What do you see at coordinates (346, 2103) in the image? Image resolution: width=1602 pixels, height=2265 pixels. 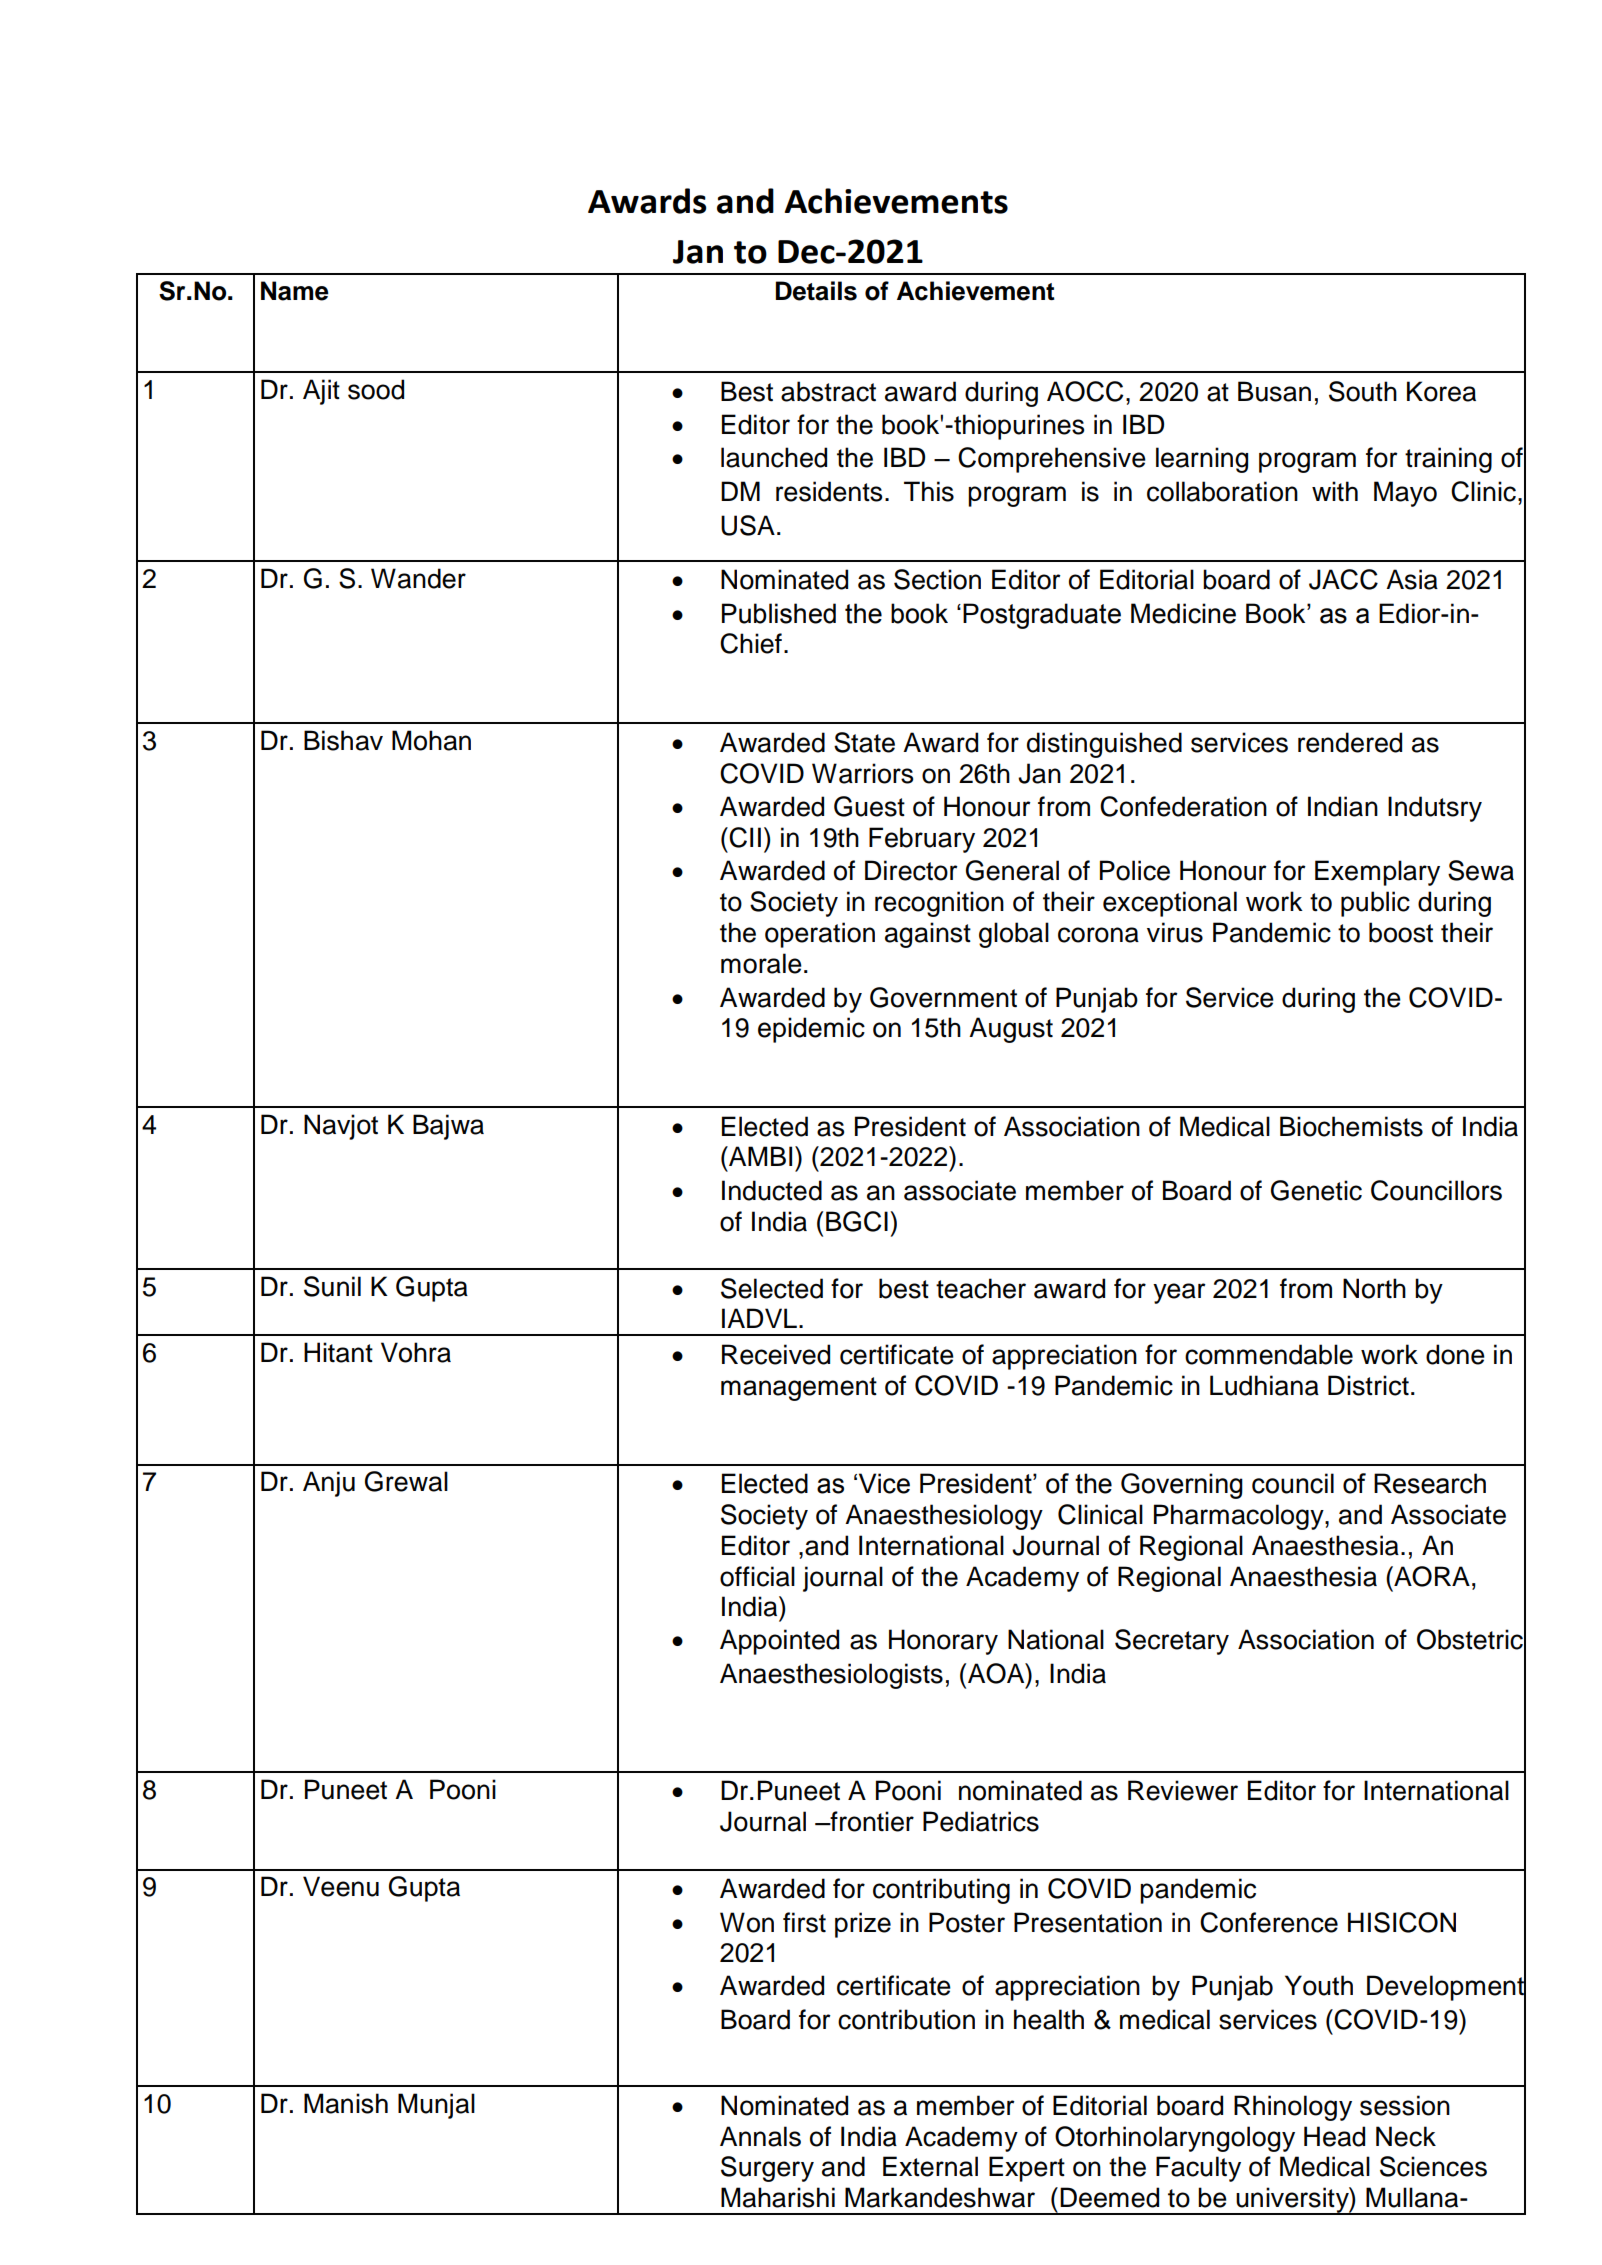 I see `Manish` at bounding box center [346, 2103].
